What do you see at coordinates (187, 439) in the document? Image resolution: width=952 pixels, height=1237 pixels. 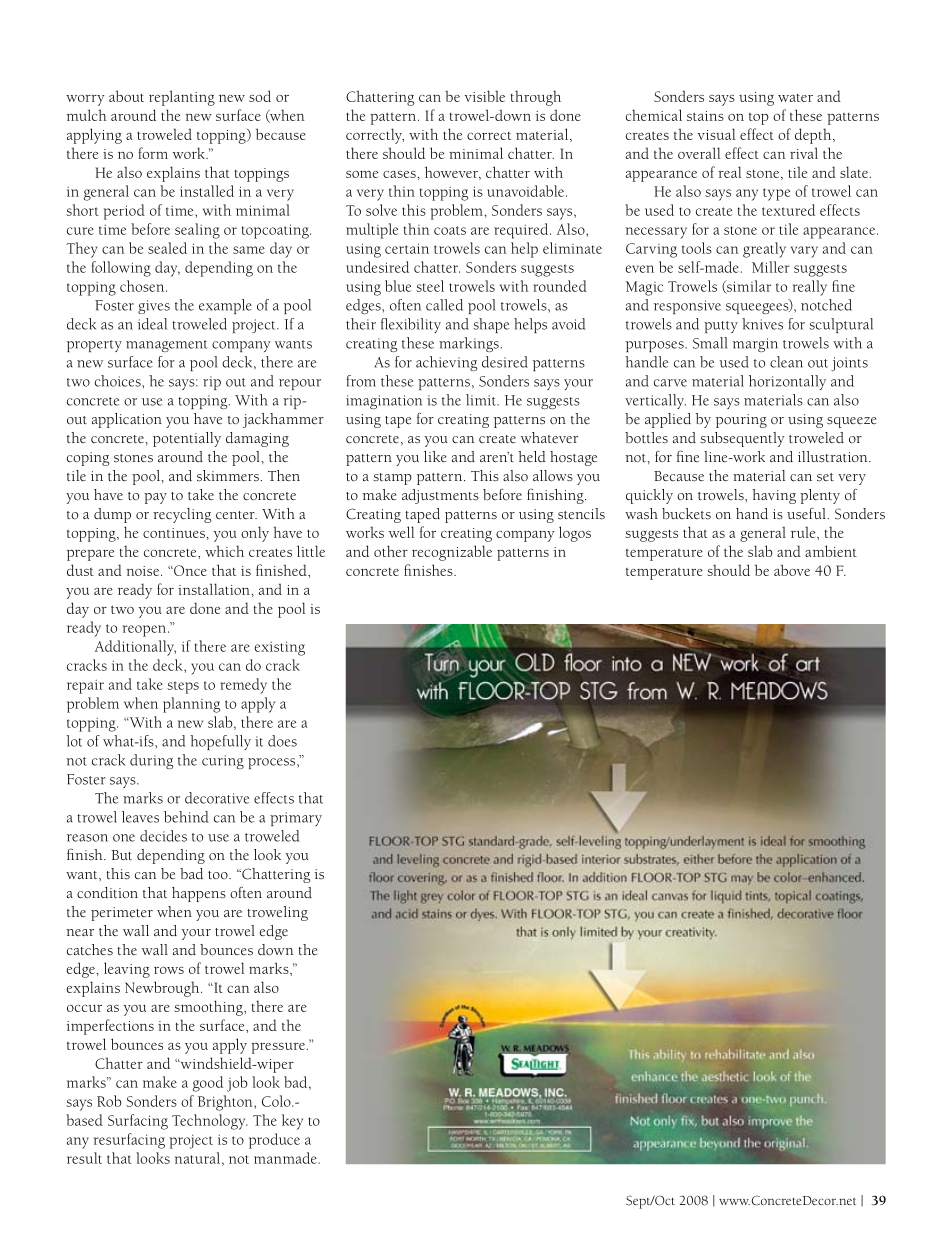 I see `potentially` at bounding box center [187, 439].
